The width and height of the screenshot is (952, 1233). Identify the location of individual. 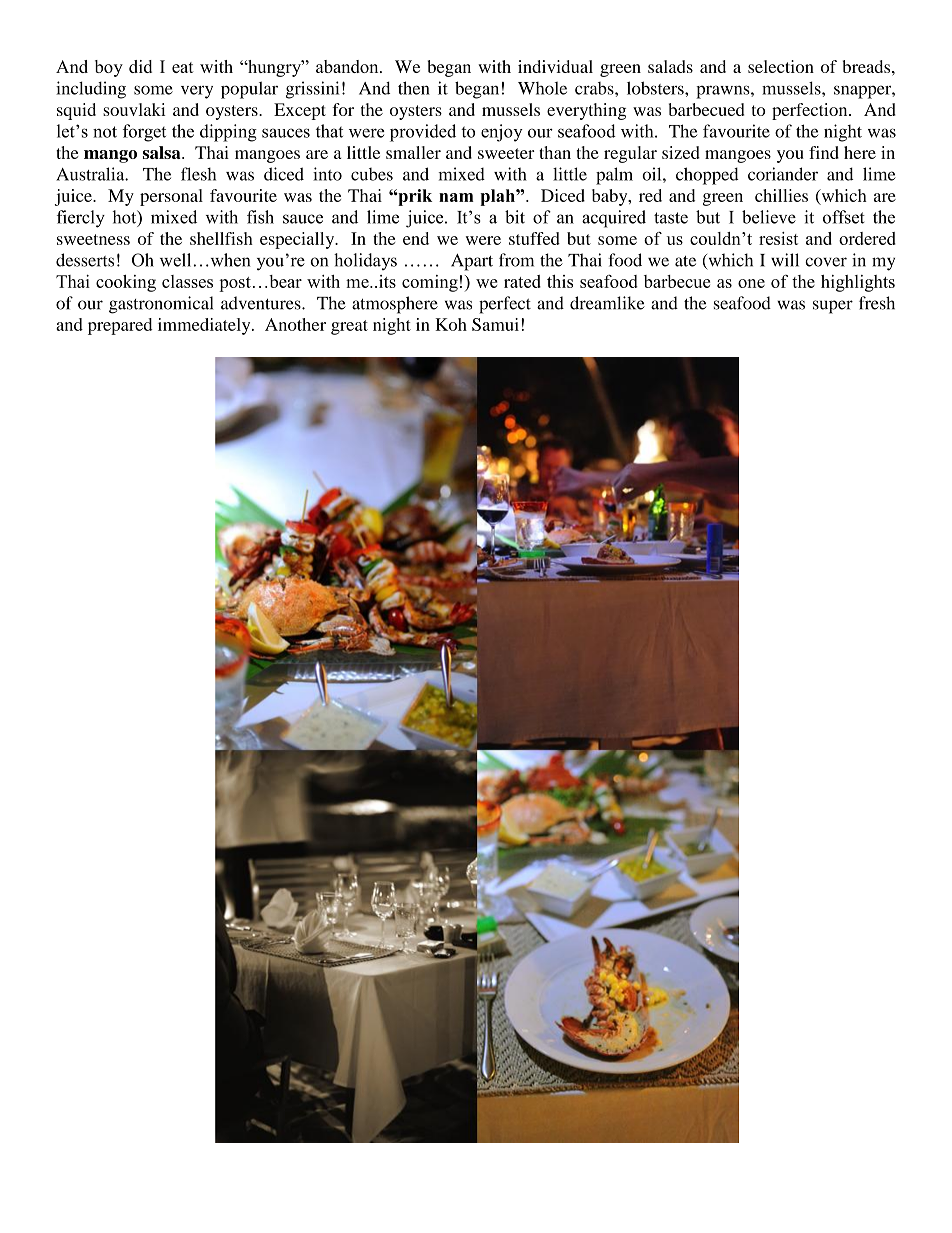
(555, 66).
